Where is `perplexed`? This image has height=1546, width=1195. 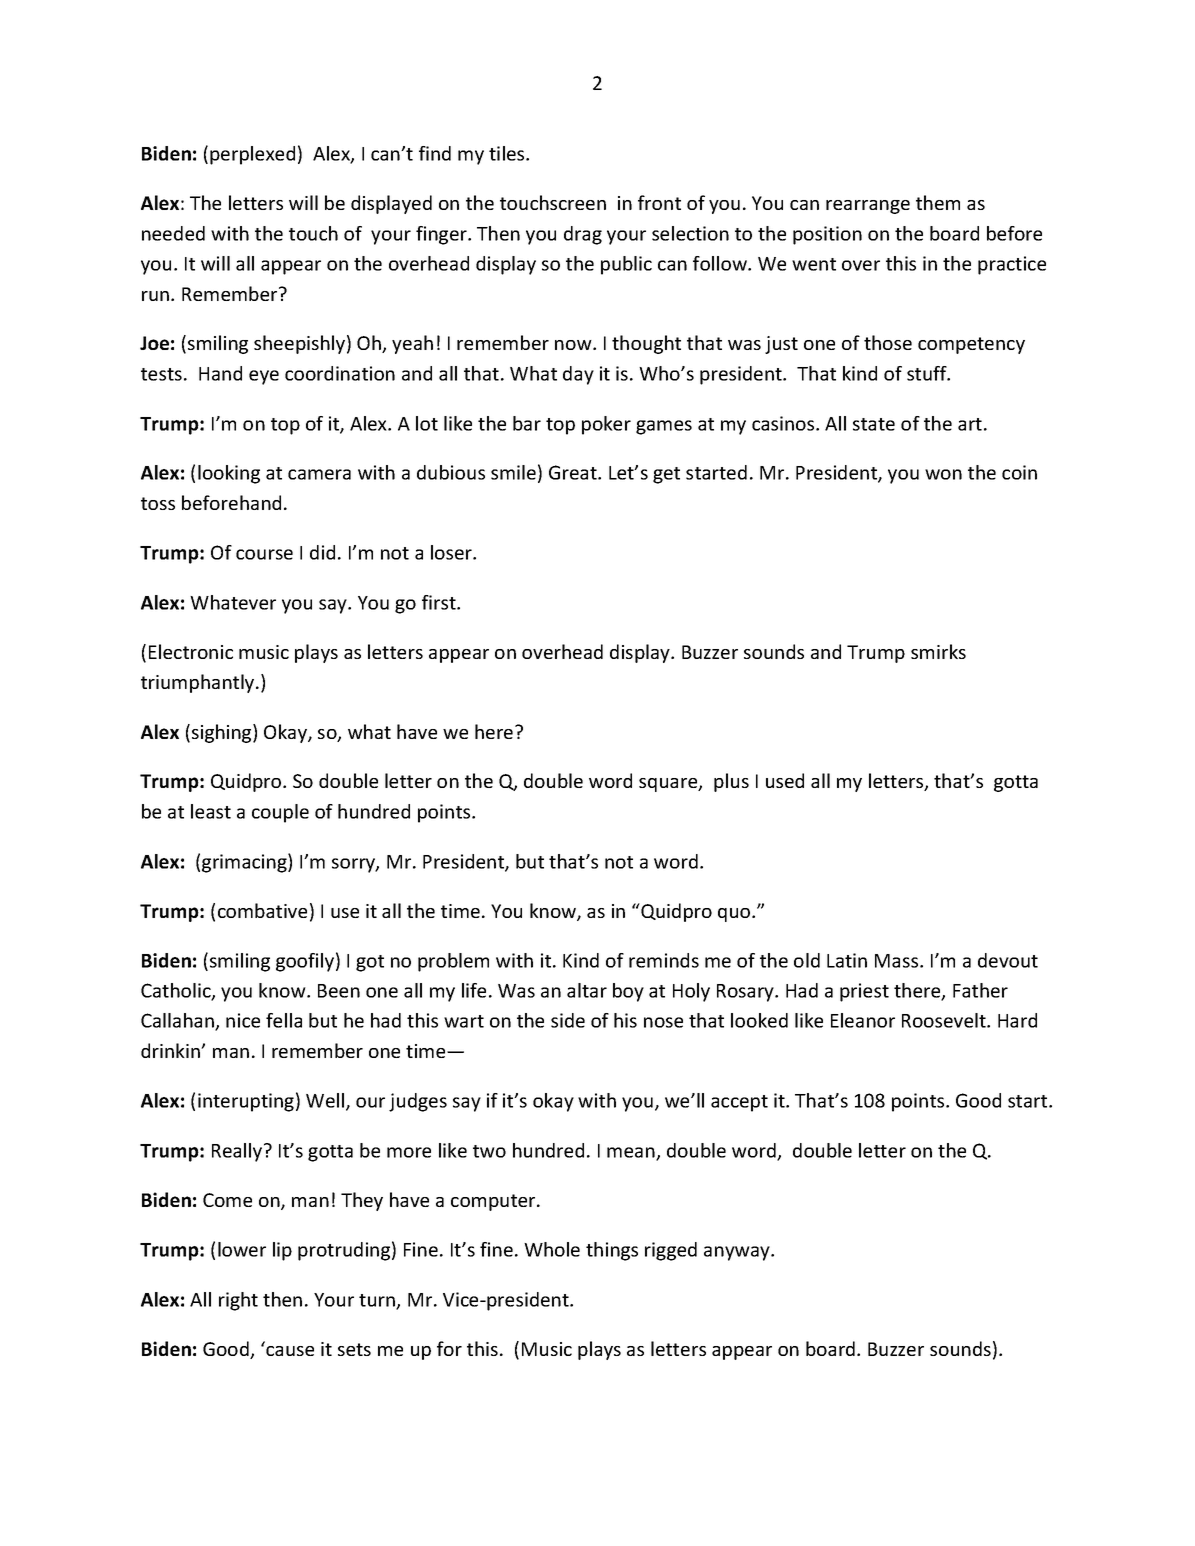 perplexed is located at coordinates (252, 155).
